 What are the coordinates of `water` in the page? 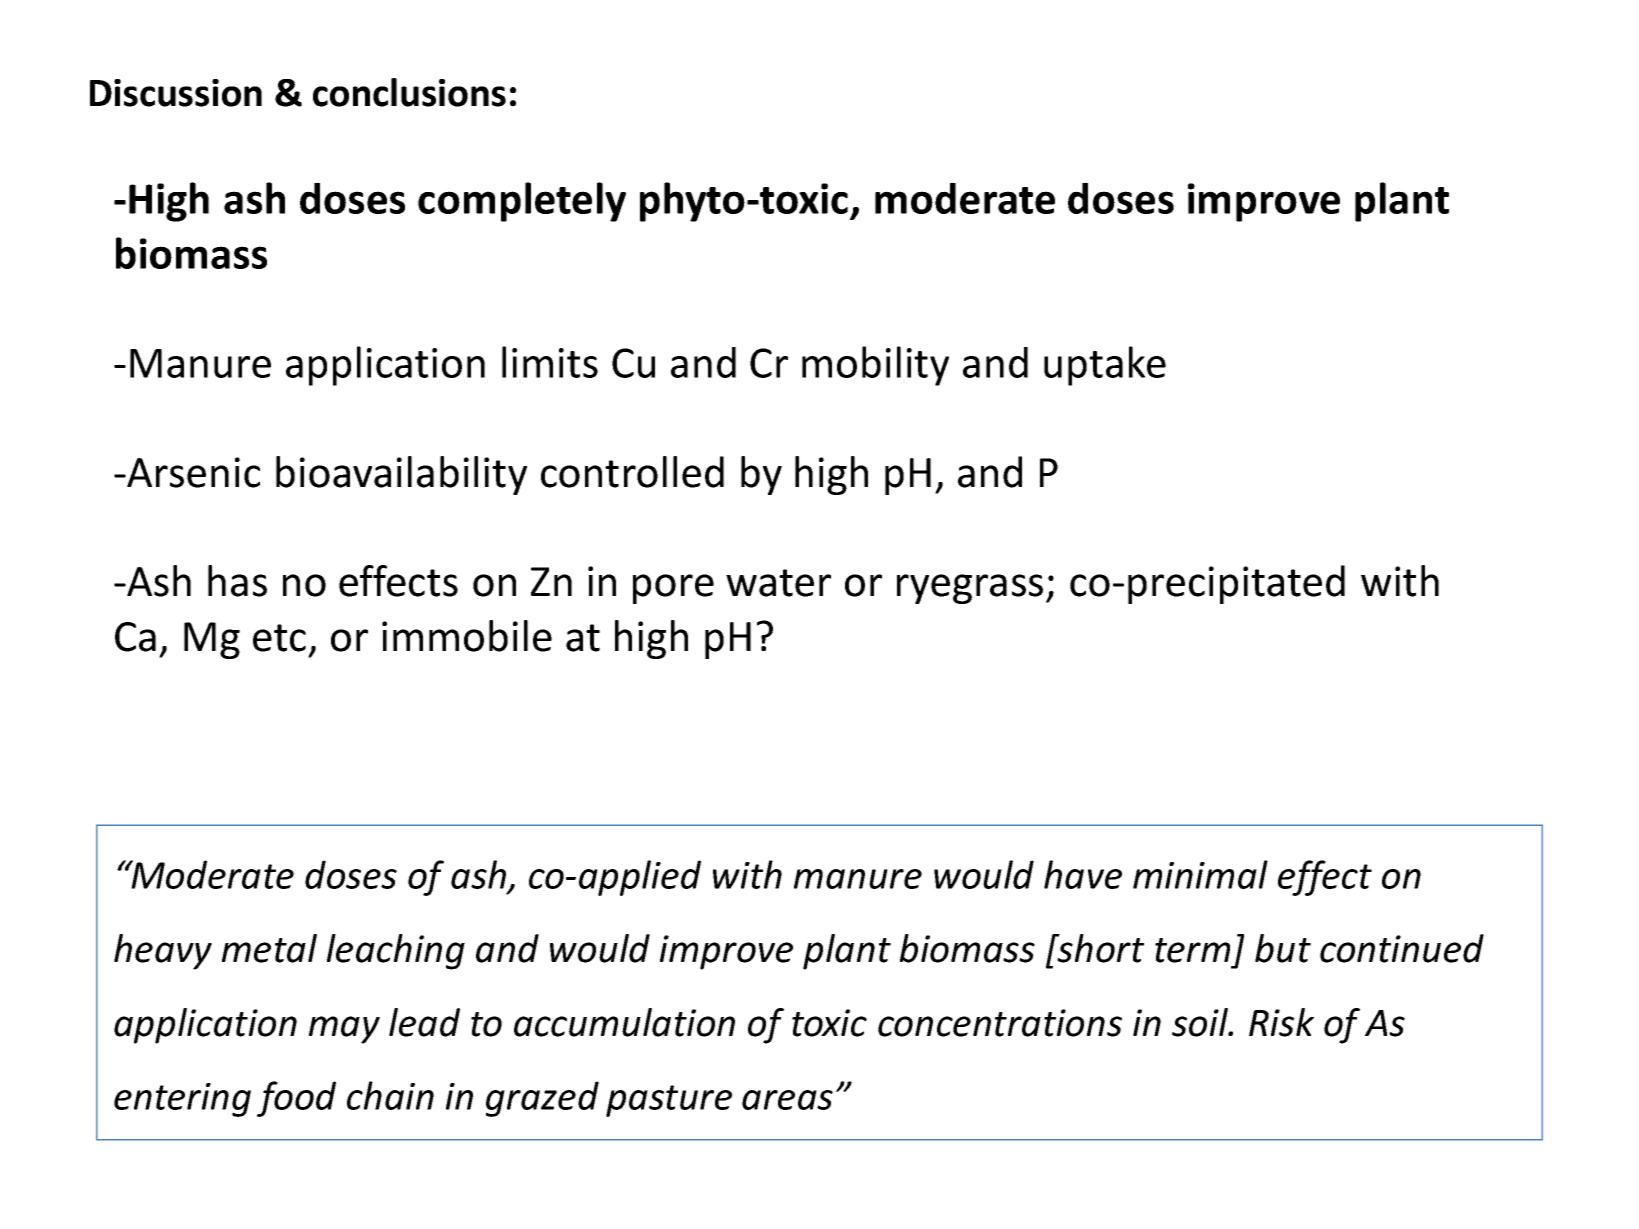 It's located at (778, 583).
